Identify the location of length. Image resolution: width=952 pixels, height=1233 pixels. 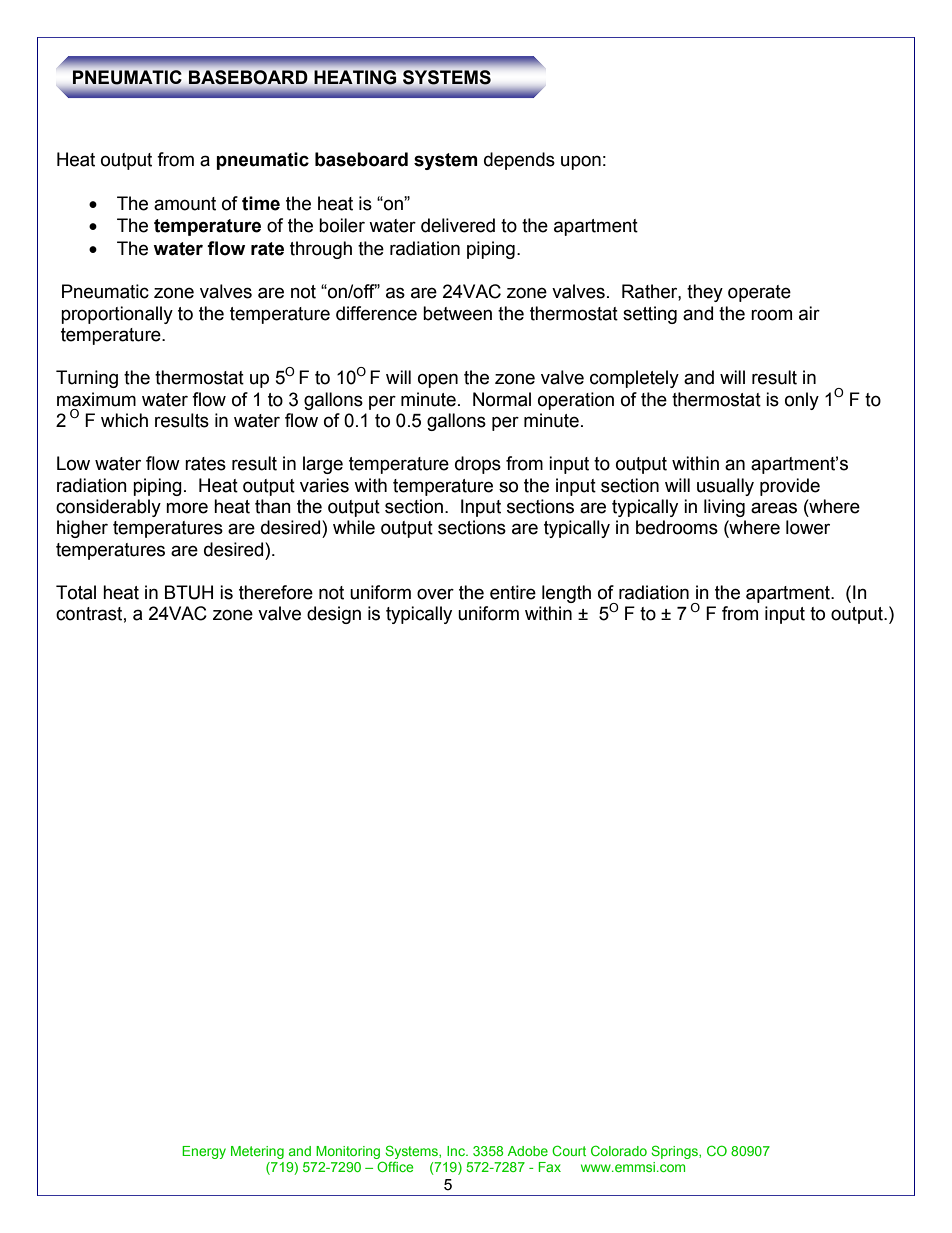
(566, 594).
